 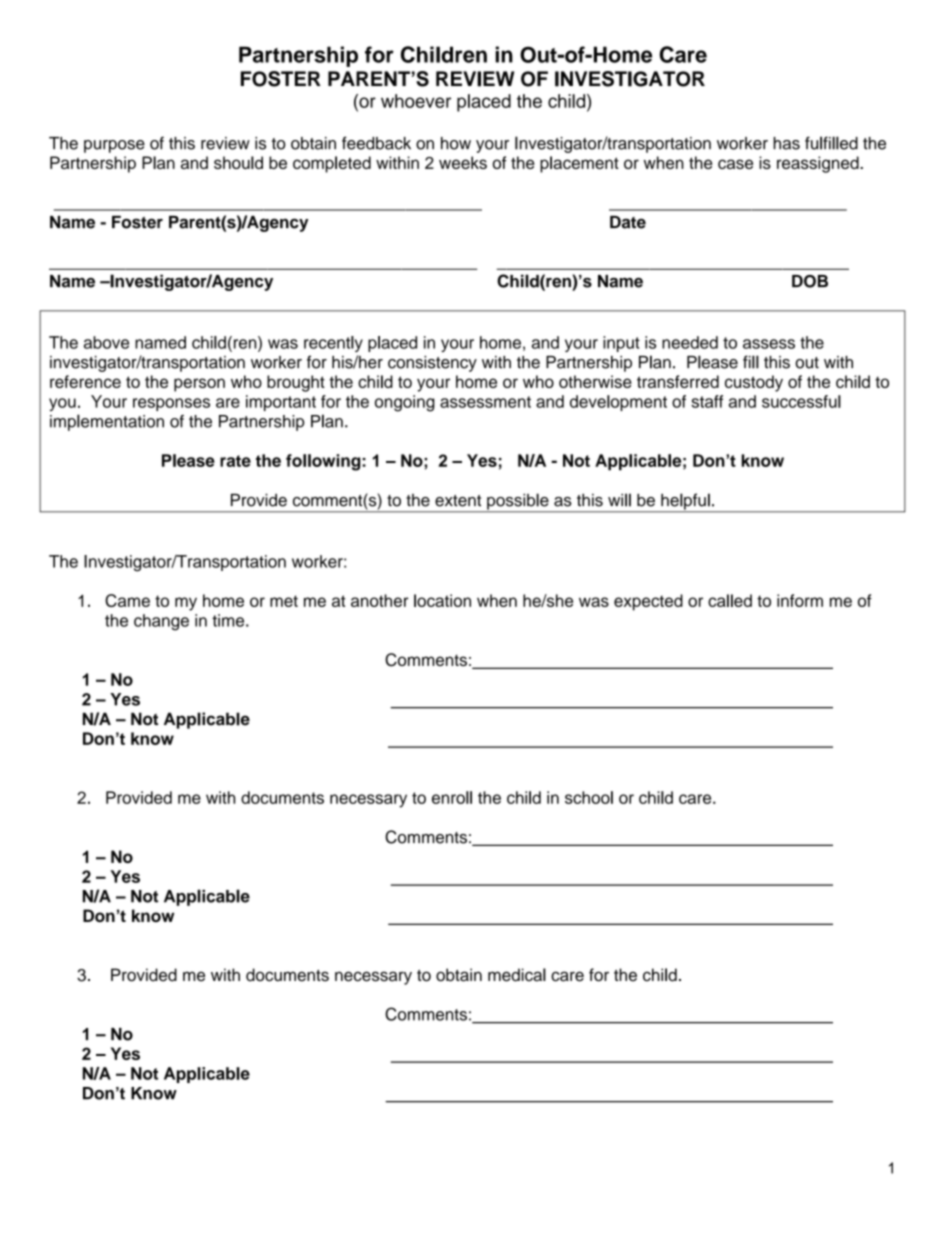 I want to click on has, so click(x=786, y=143).
